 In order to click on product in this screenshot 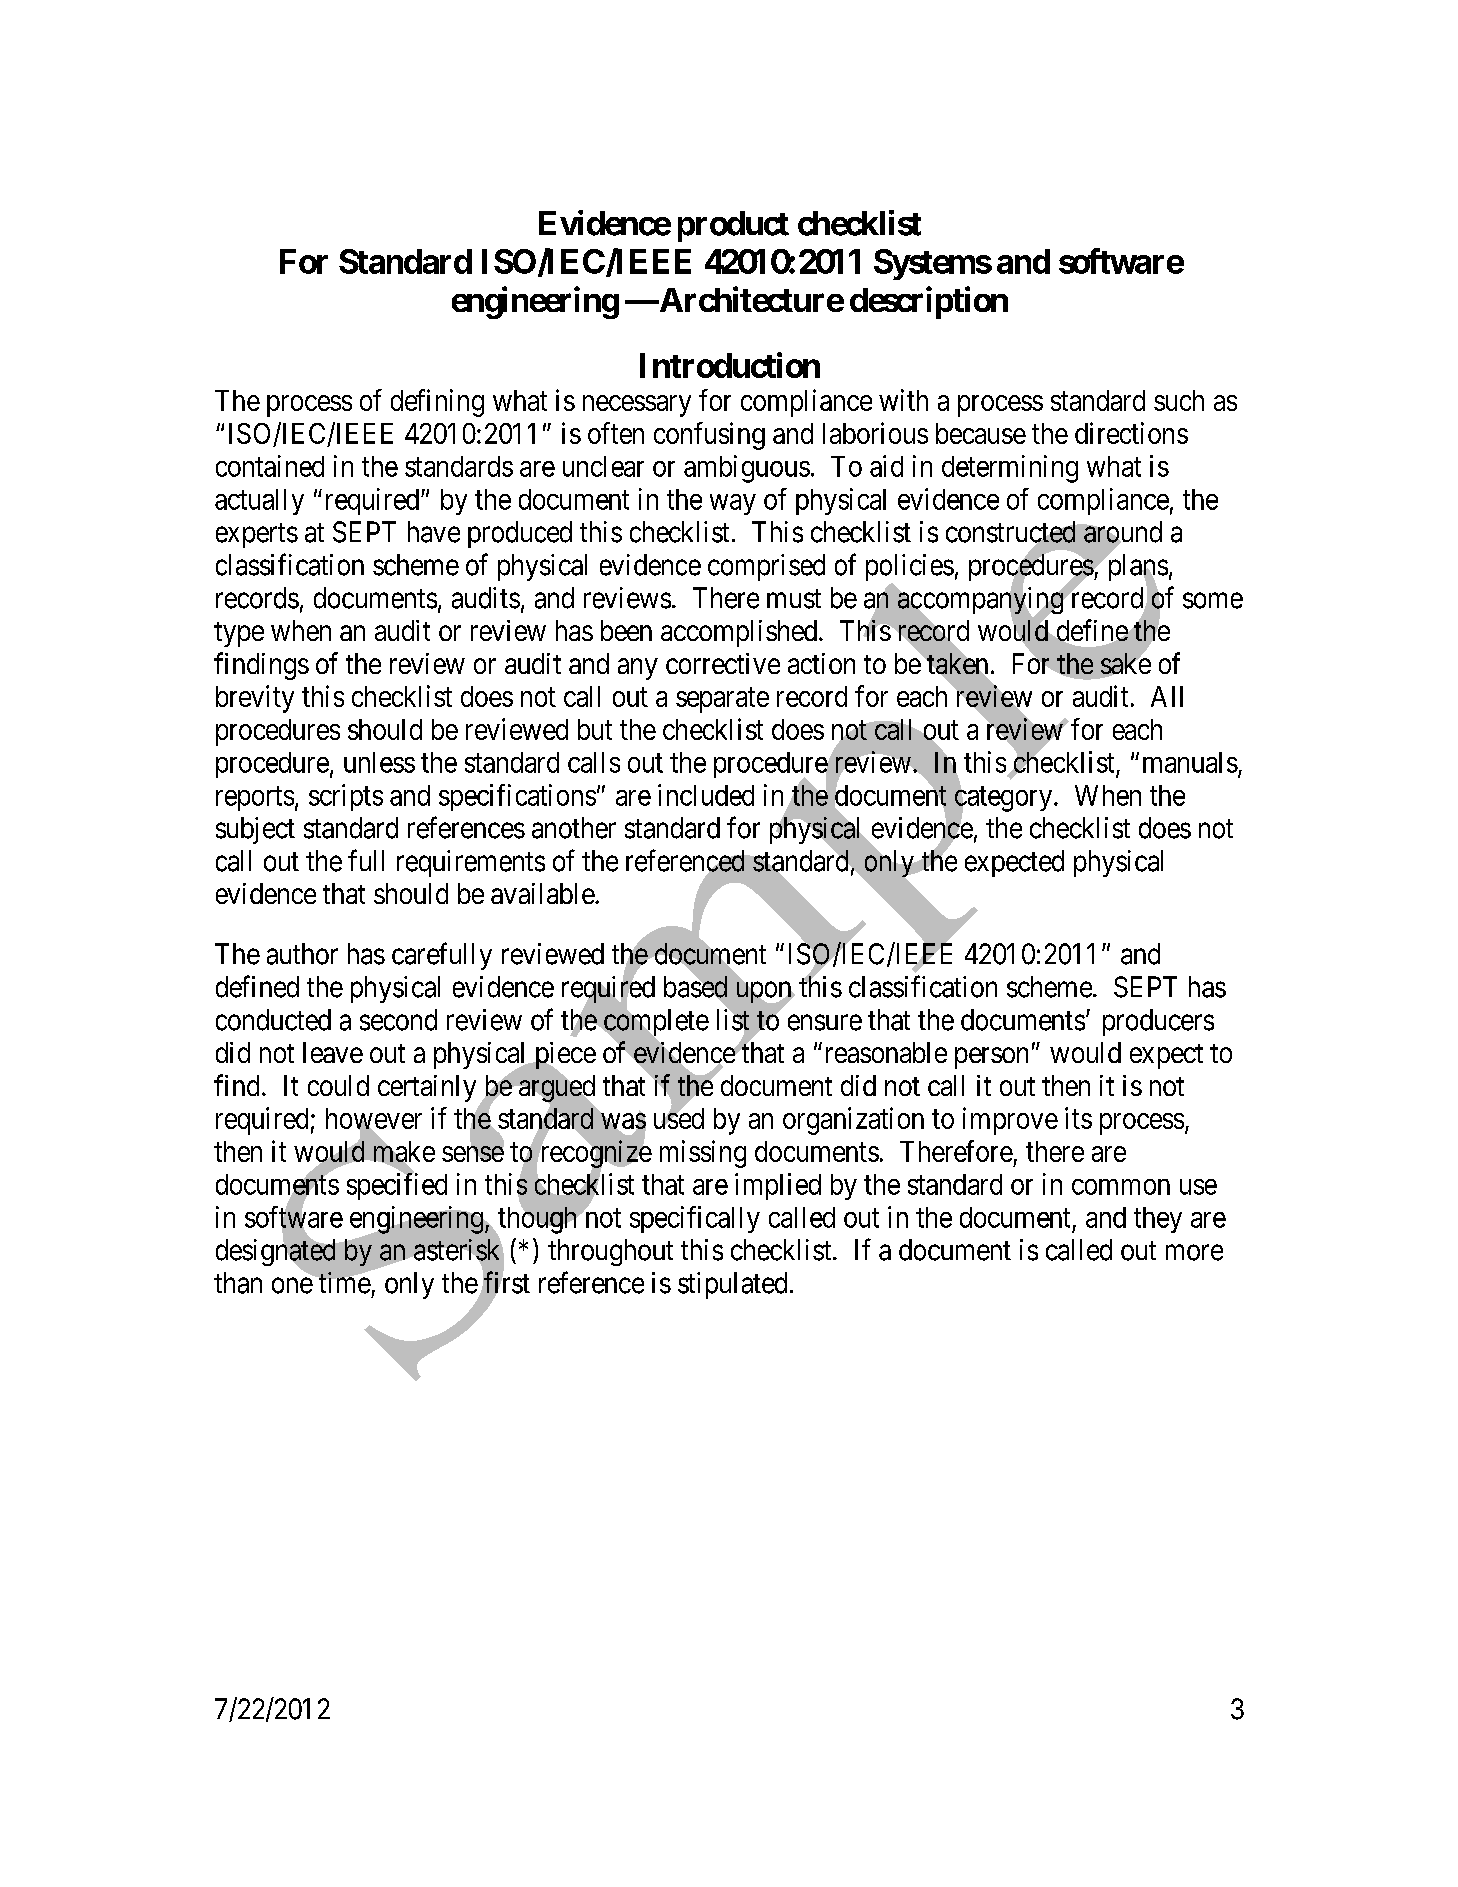, I will do `click(733, 226)`.
